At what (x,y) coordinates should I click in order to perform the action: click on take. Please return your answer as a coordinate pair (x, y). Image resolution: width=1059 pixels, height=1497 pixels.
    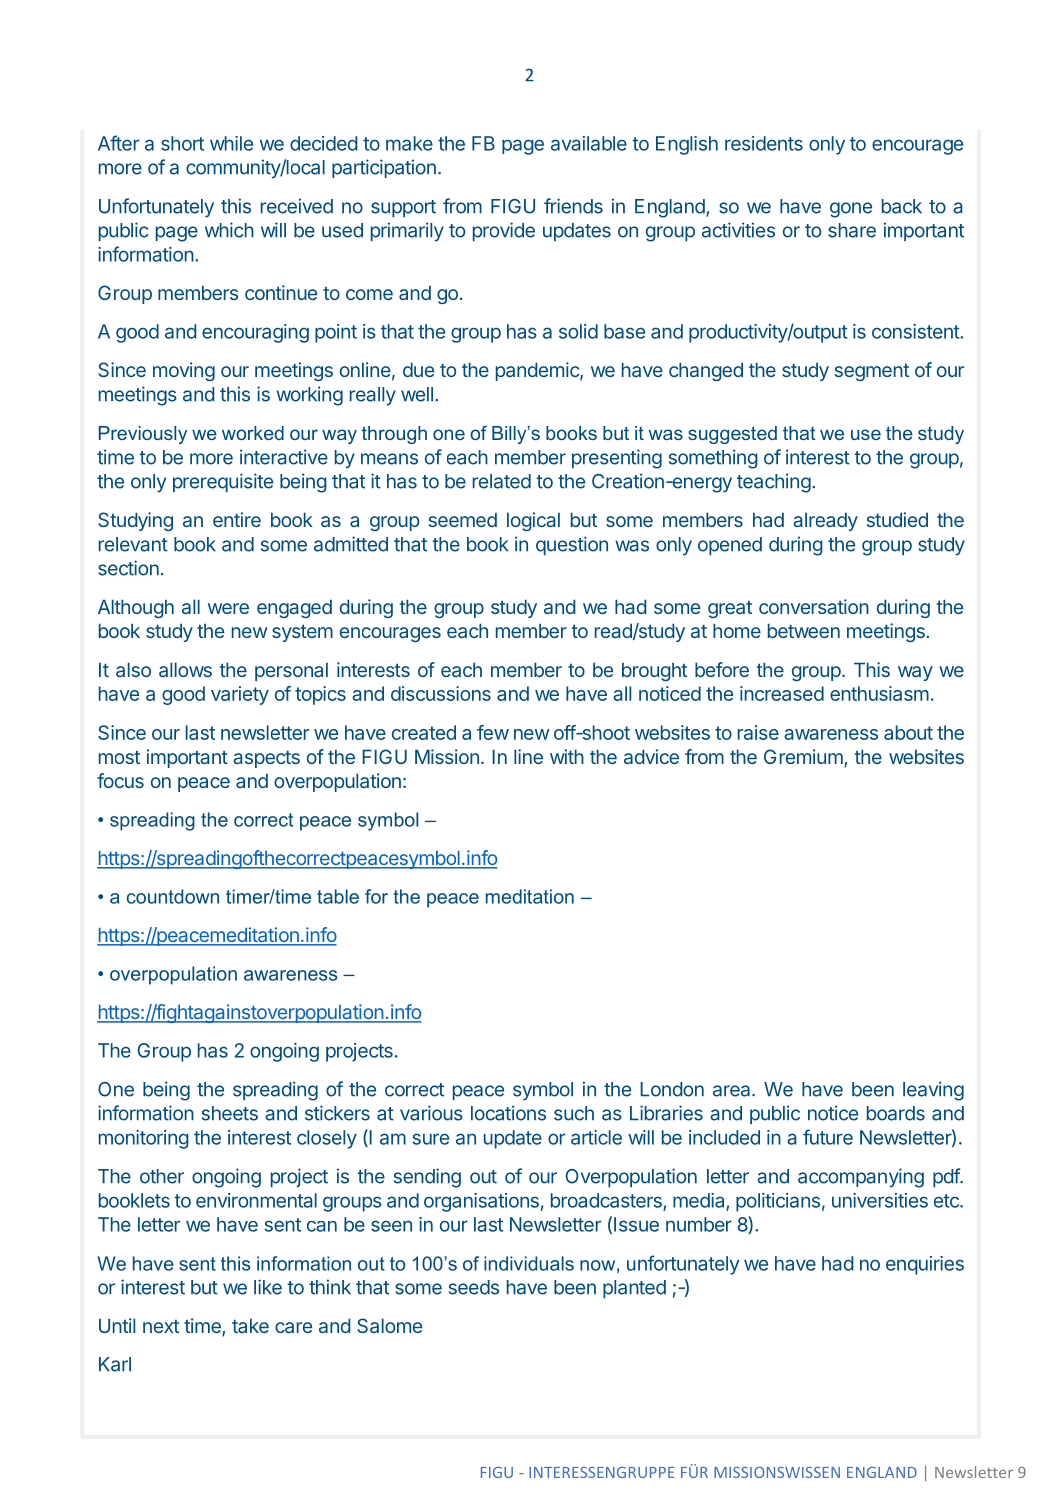
    Looking at the image, I should click on (250, 1325).
